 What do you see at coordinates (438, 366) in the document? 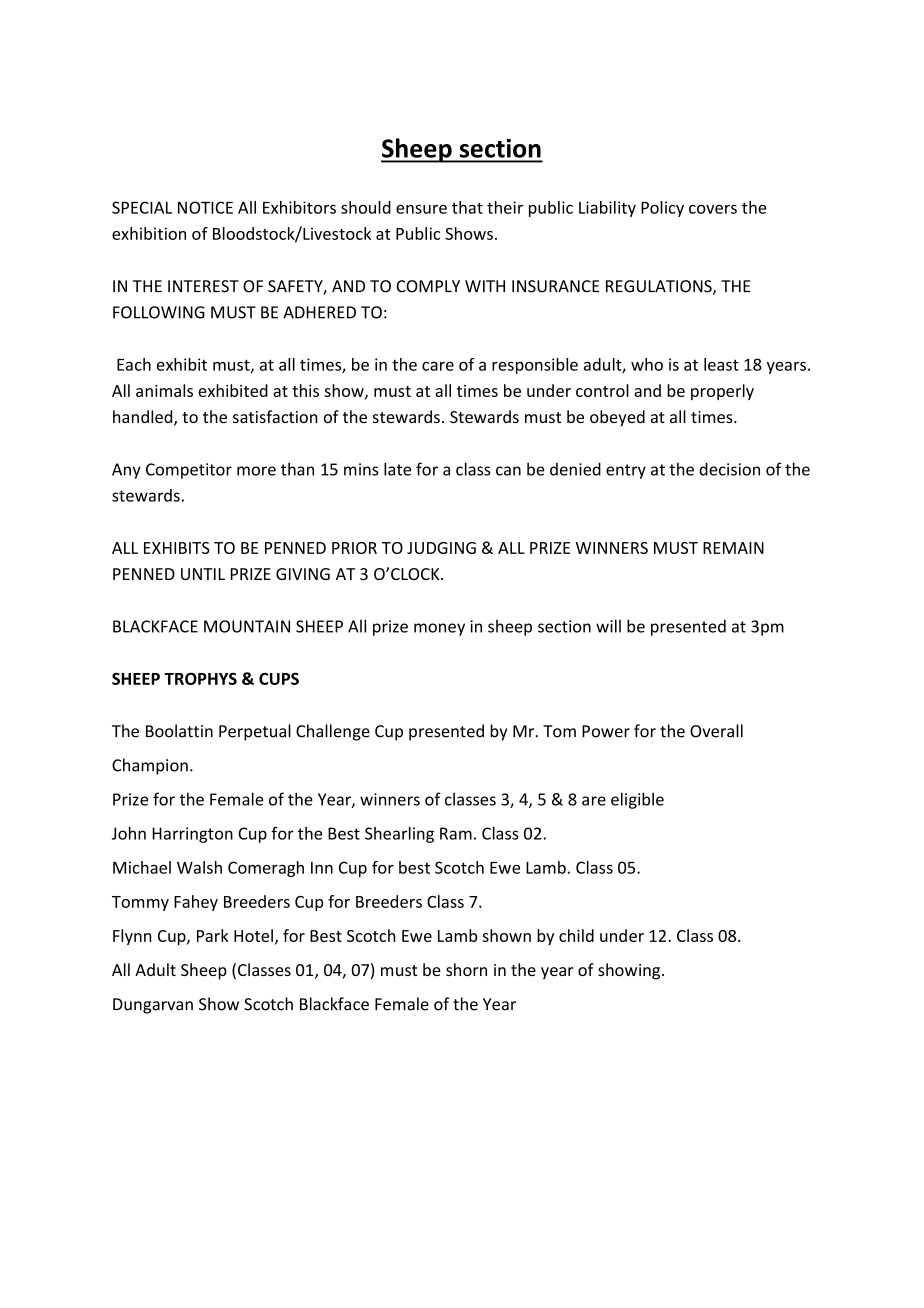
I see `care` at bounding box center [438, 366].
